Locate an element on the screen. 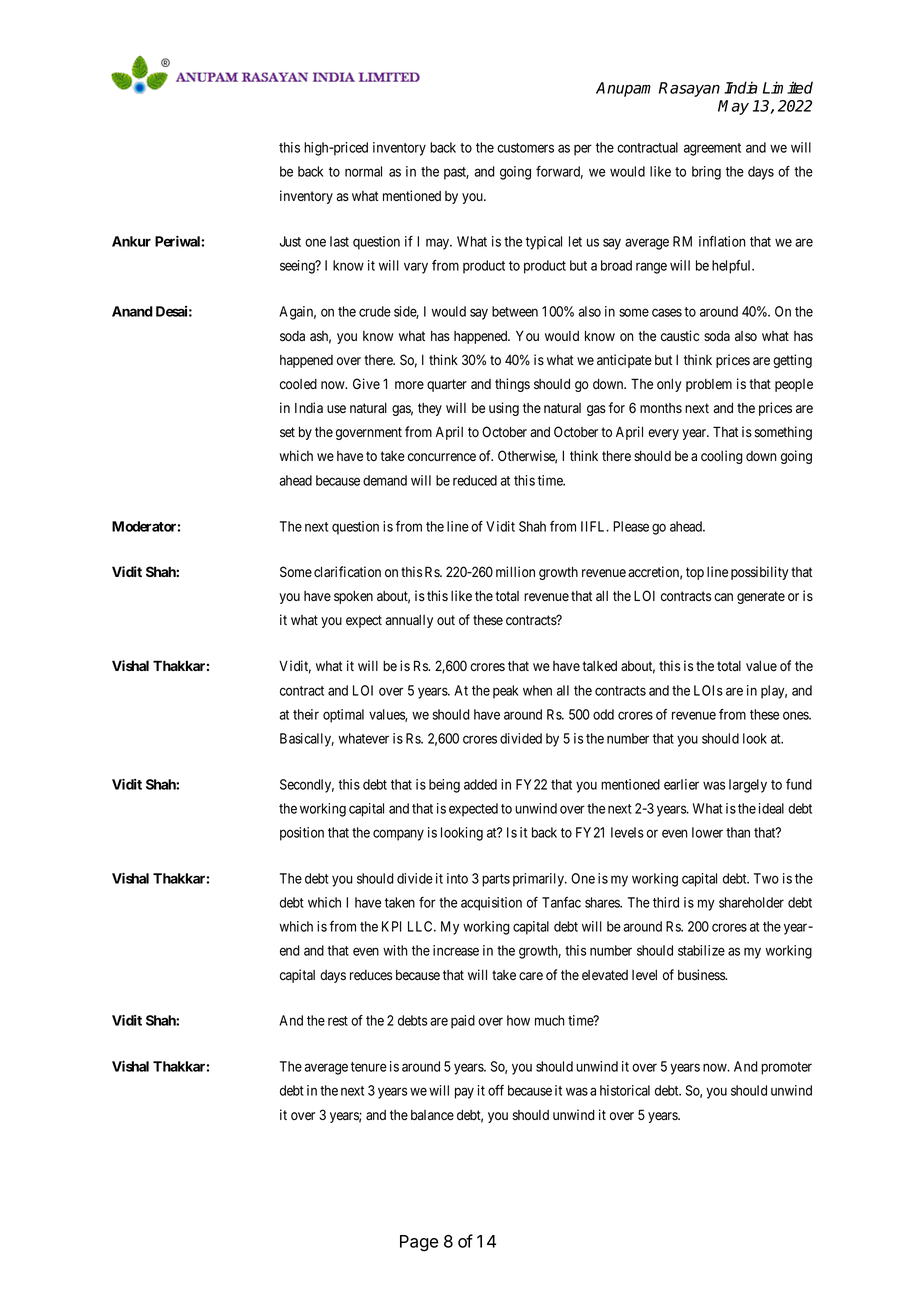  Page is located at coordinates (419, 1243).
